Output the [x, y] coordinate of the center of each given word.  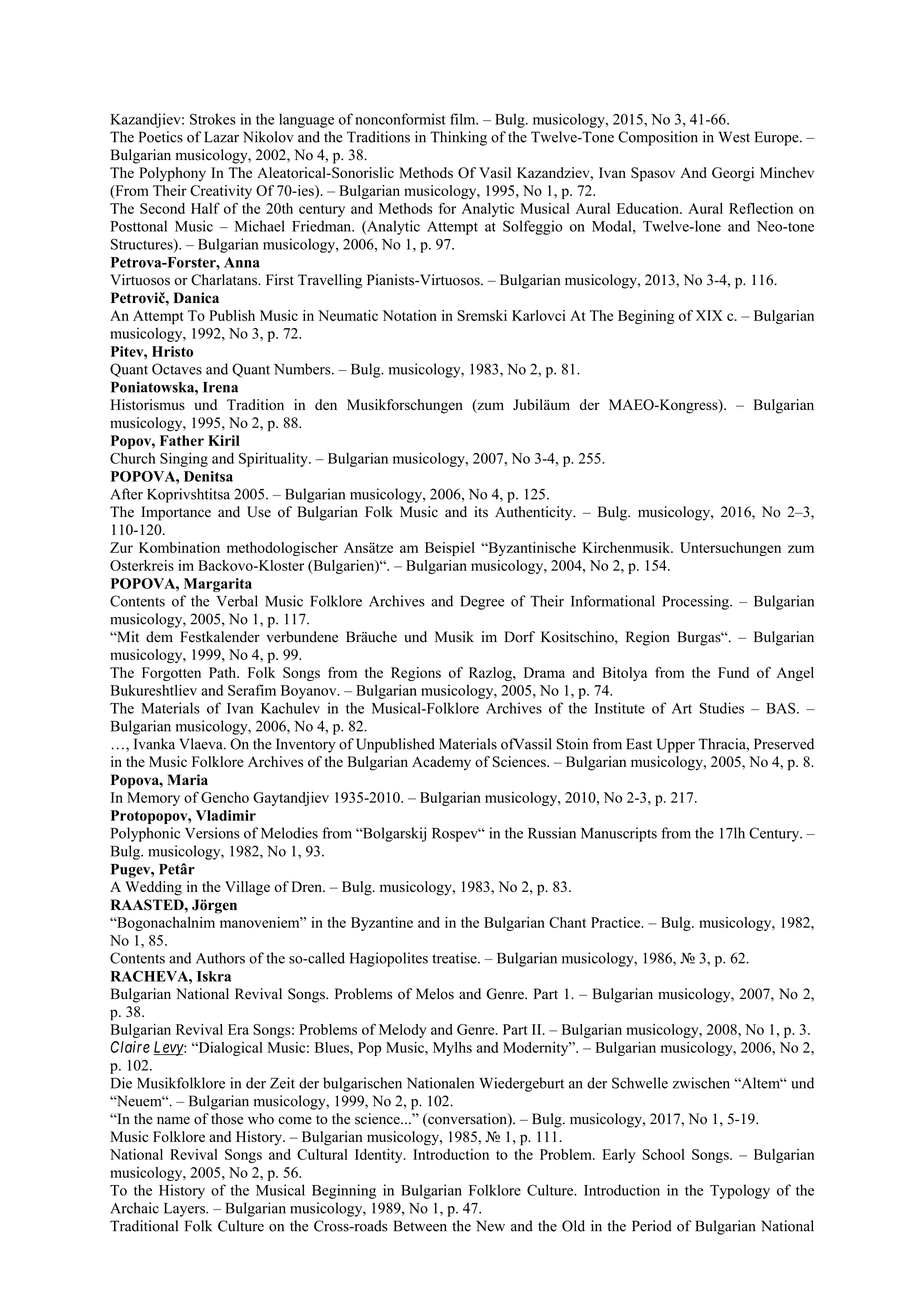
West [734, 137]
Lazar [221, 137]
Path [224, 672]
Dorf [519, 637]
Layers [185, 1210]
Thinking [458, 138]
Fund [733, 672]
